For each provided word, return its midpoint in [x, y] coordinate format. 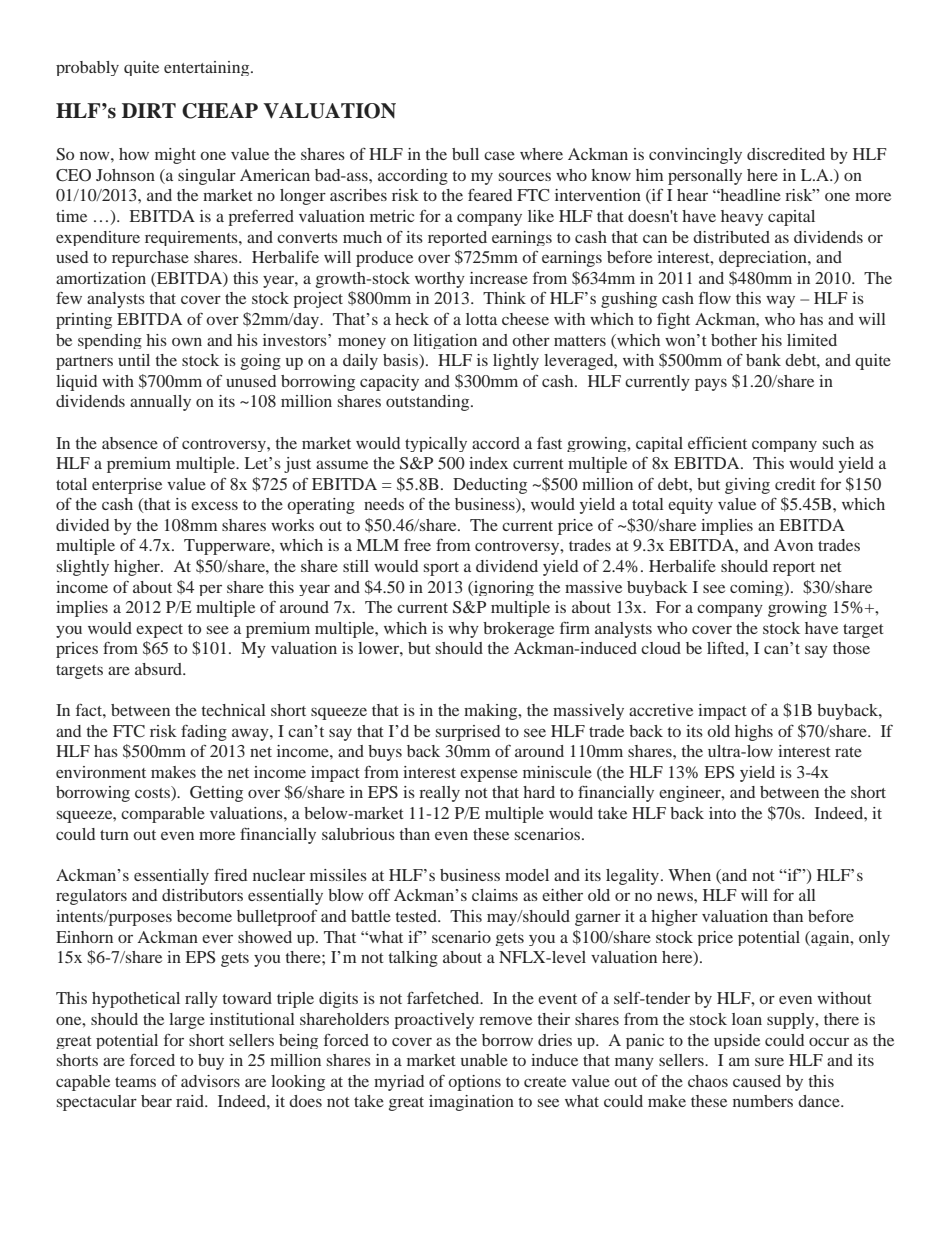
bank [763, 360]
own [187, 342]
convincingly [695, 156]
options [474, 1083]
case [499, 155]
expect [159, 631]
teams [135, 1082]
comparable [163, 815]
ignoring [503, 588]
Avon [793, 545]
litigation [445, 341]
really [439, 794]
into [722, 813]
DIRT [149, 110]
